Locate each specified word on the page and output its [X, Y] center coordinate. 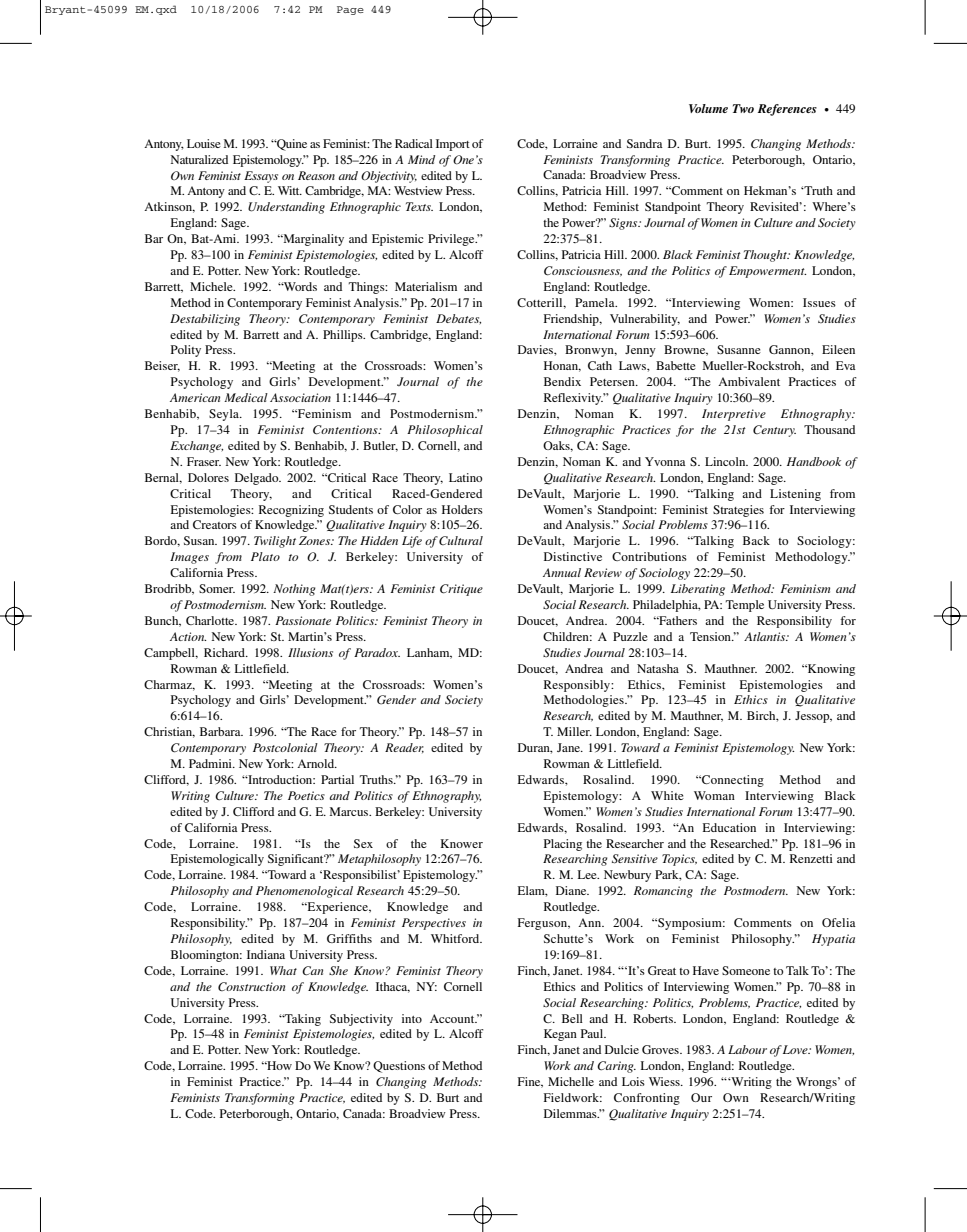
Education [729, 827]
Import [453, 145]
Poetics [306, 795]
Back [756, 540]
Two [743, 108]
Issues [819, 302]
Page [350, 10]
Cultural [461, 540]
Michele [212, 286]
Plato [265, 556]
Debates [458, 319]
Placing [563, 845]
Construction [251, 986]
